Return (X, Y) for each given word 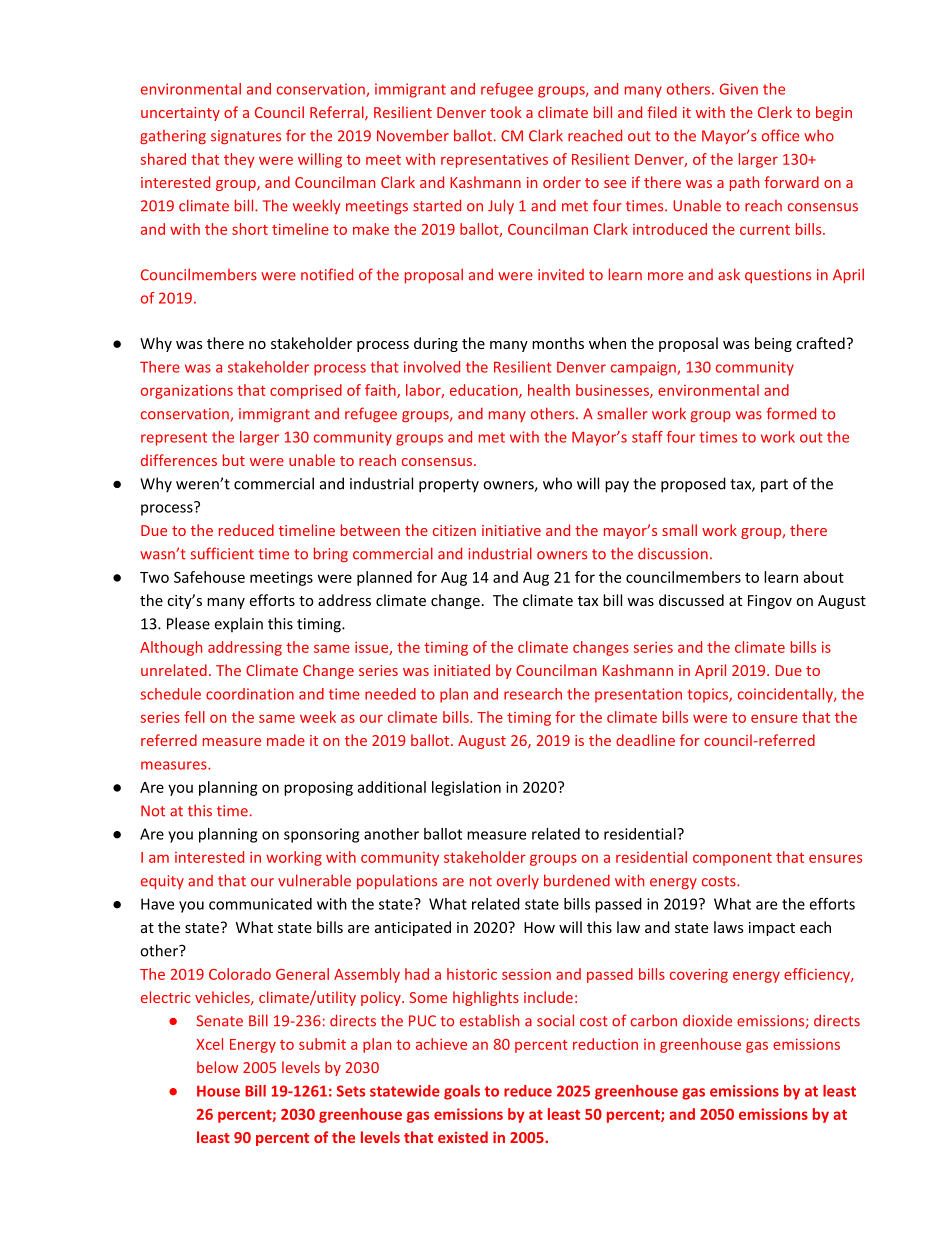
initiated (462, 670)
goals (462, 1092)
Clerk (775, 112)
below (217, 1067)
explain (239, 624)
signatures (246, 137)
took (505, 112)
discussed (691, 600)
